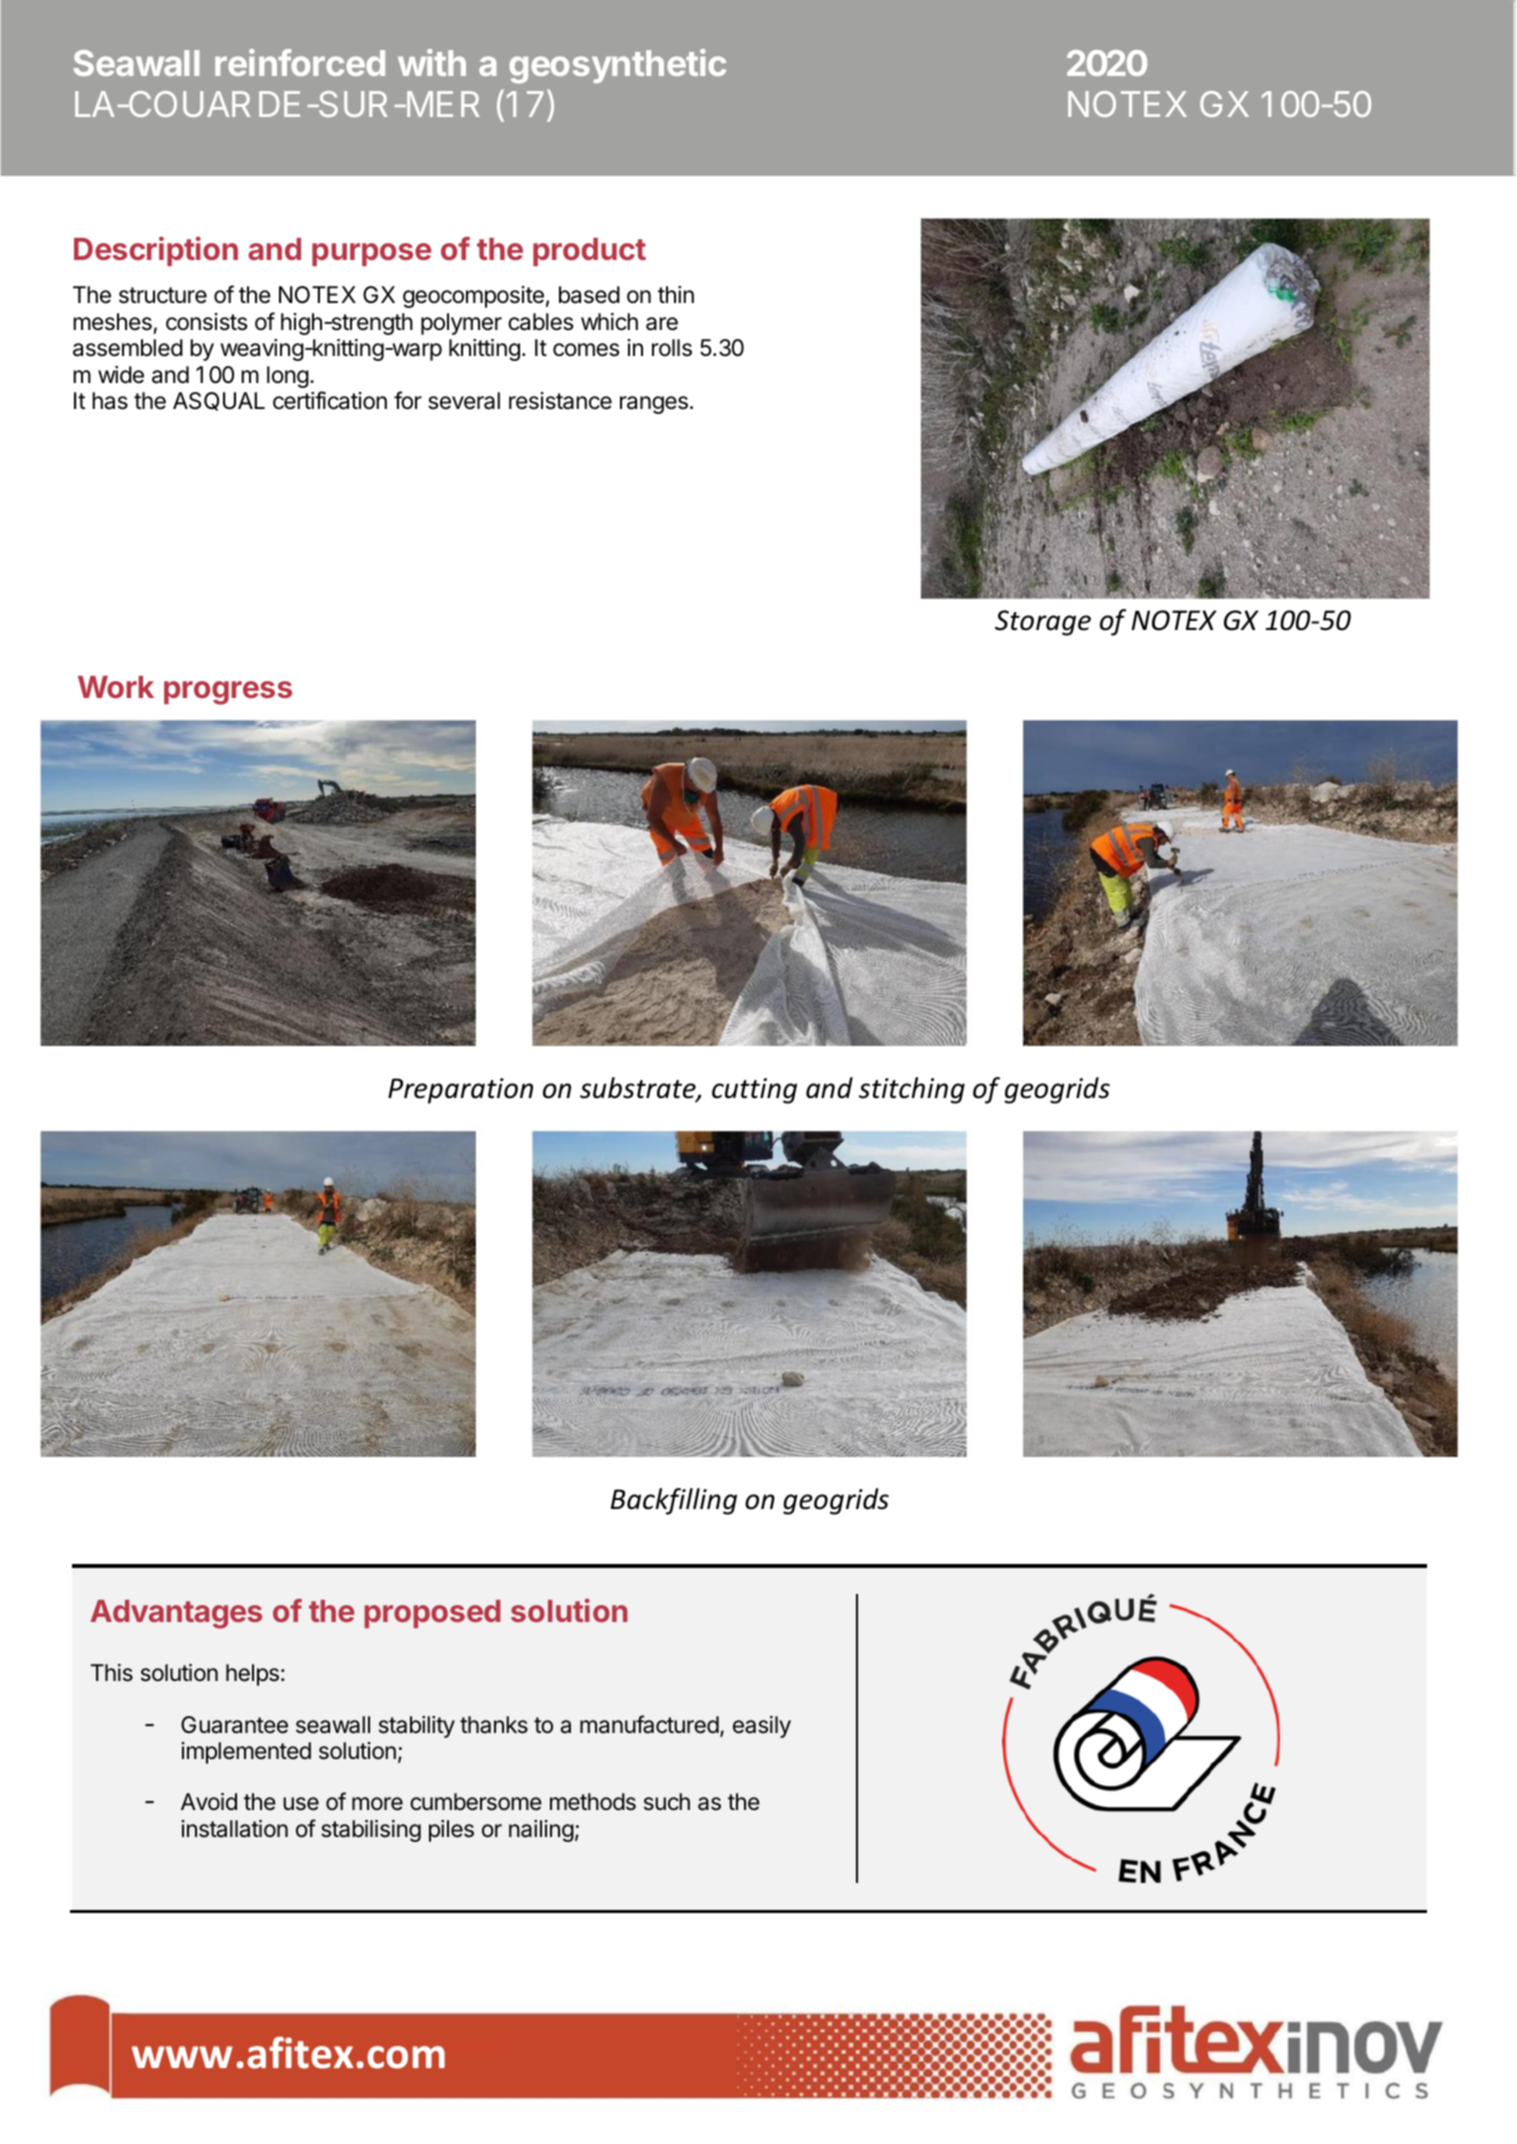  I want to click on Preparation, so click(460, 1091).
